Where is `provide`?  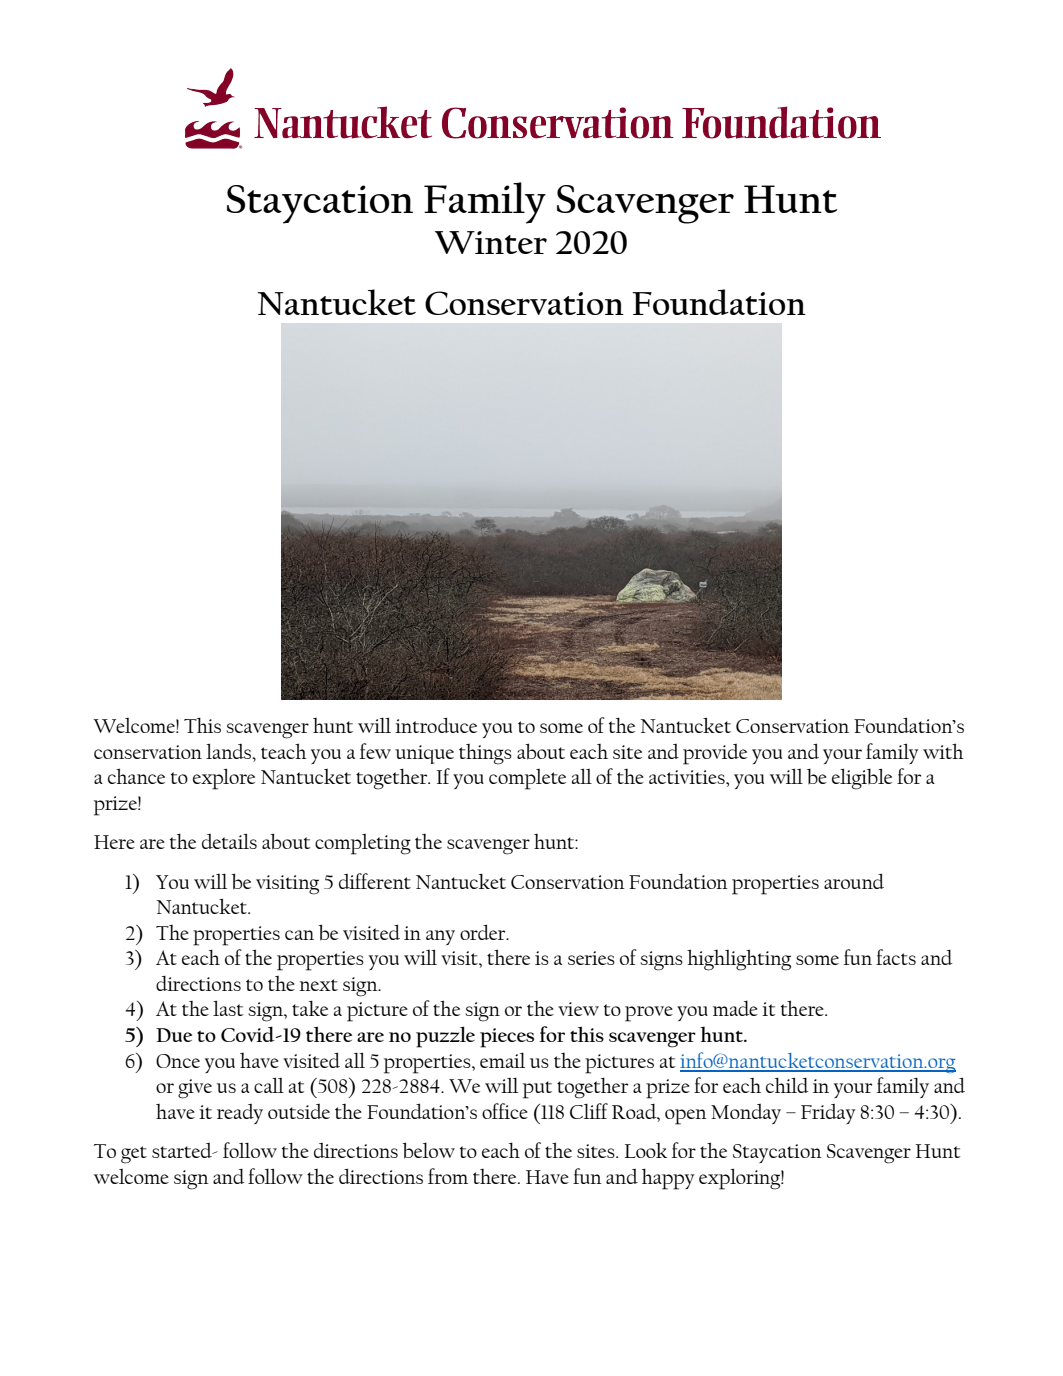
provide is located at coordinates (715, 754).
